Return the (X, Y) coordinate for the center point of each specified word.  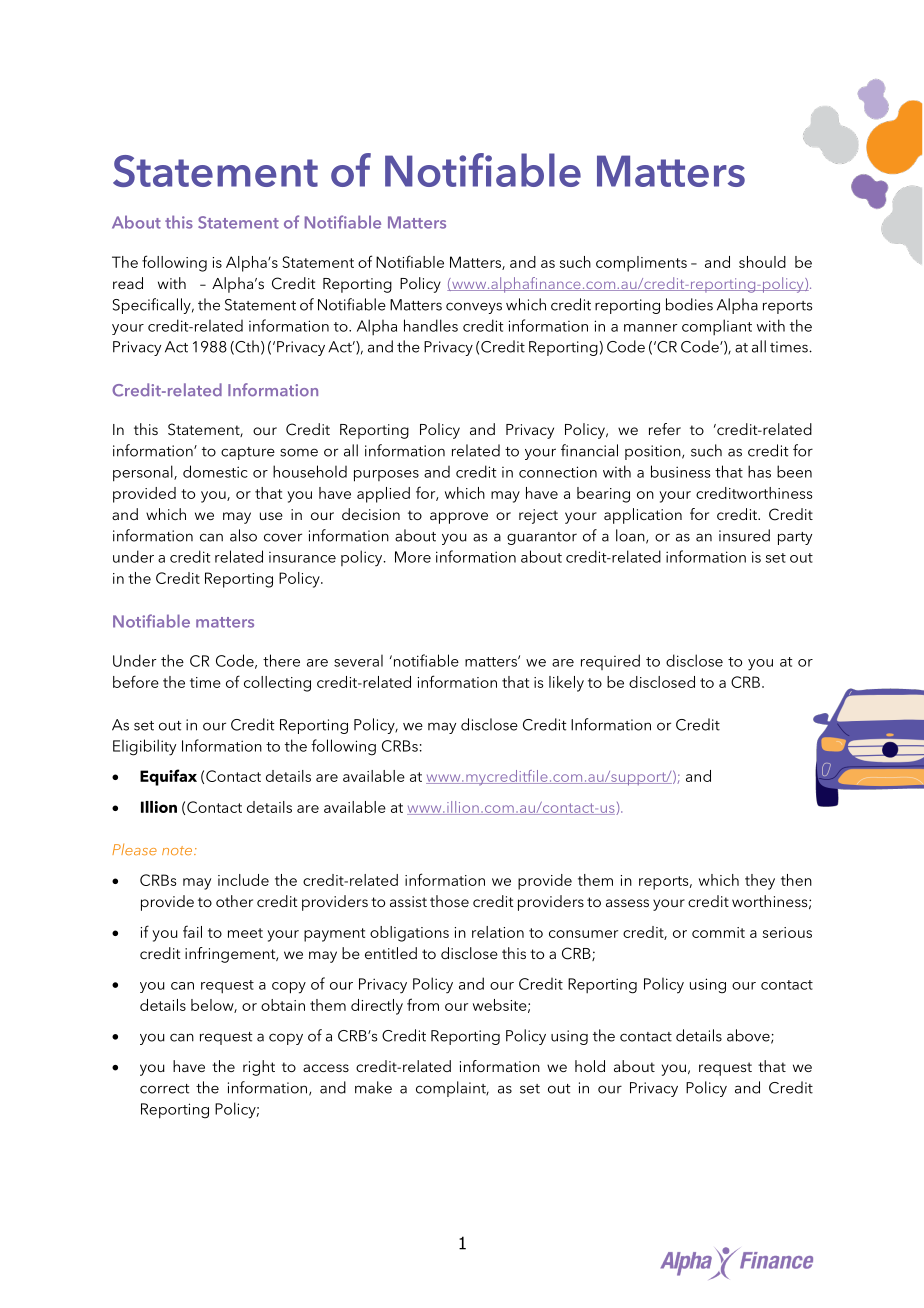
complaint (452, 1089)
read (128, 283)
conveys (474, 308)
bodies (689, 304)
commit (718, 932)
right (259, 1068)
